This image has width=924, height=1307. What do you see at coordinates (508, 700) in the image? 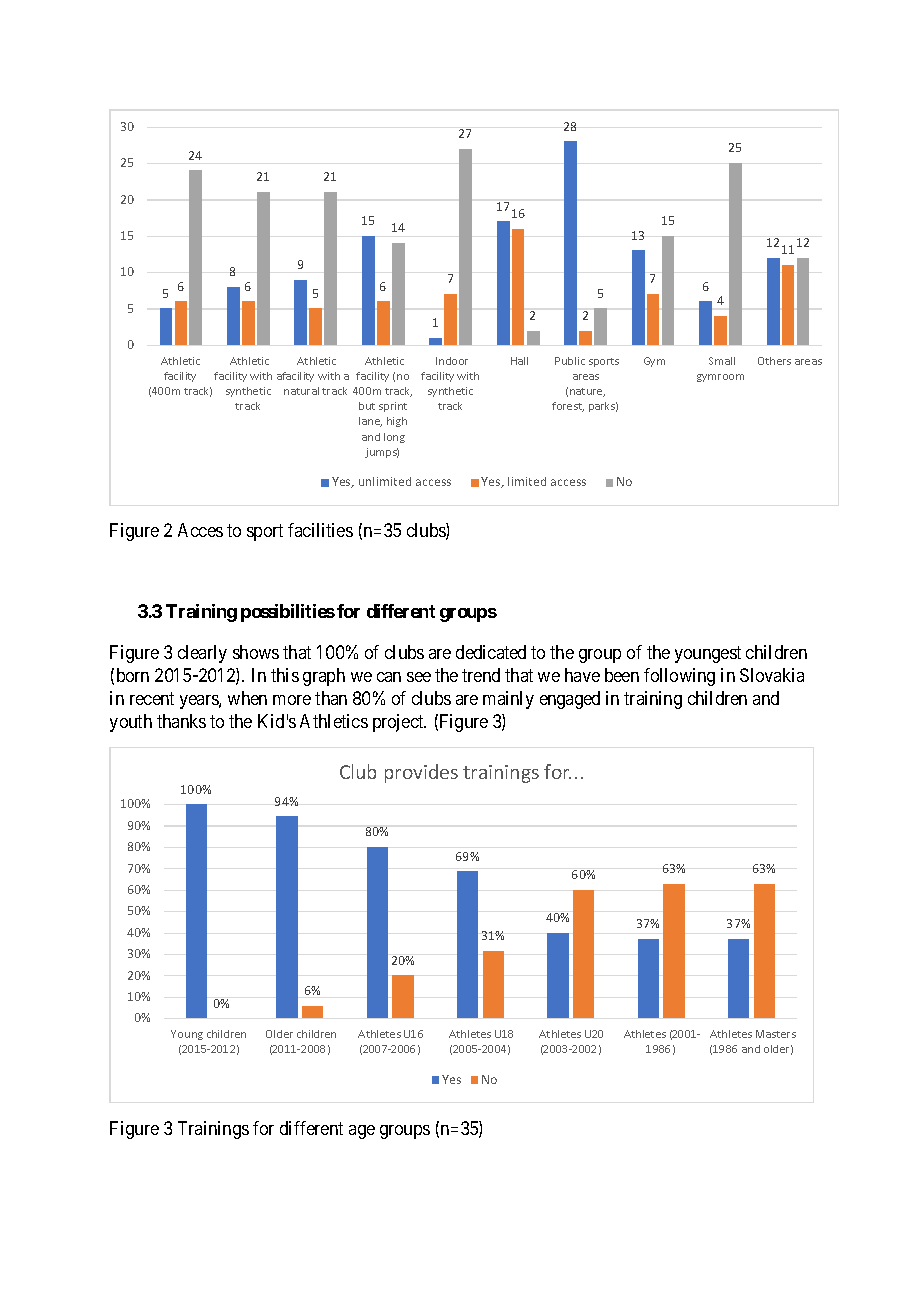
I see `mainly` at bounding box center [508, 700].
